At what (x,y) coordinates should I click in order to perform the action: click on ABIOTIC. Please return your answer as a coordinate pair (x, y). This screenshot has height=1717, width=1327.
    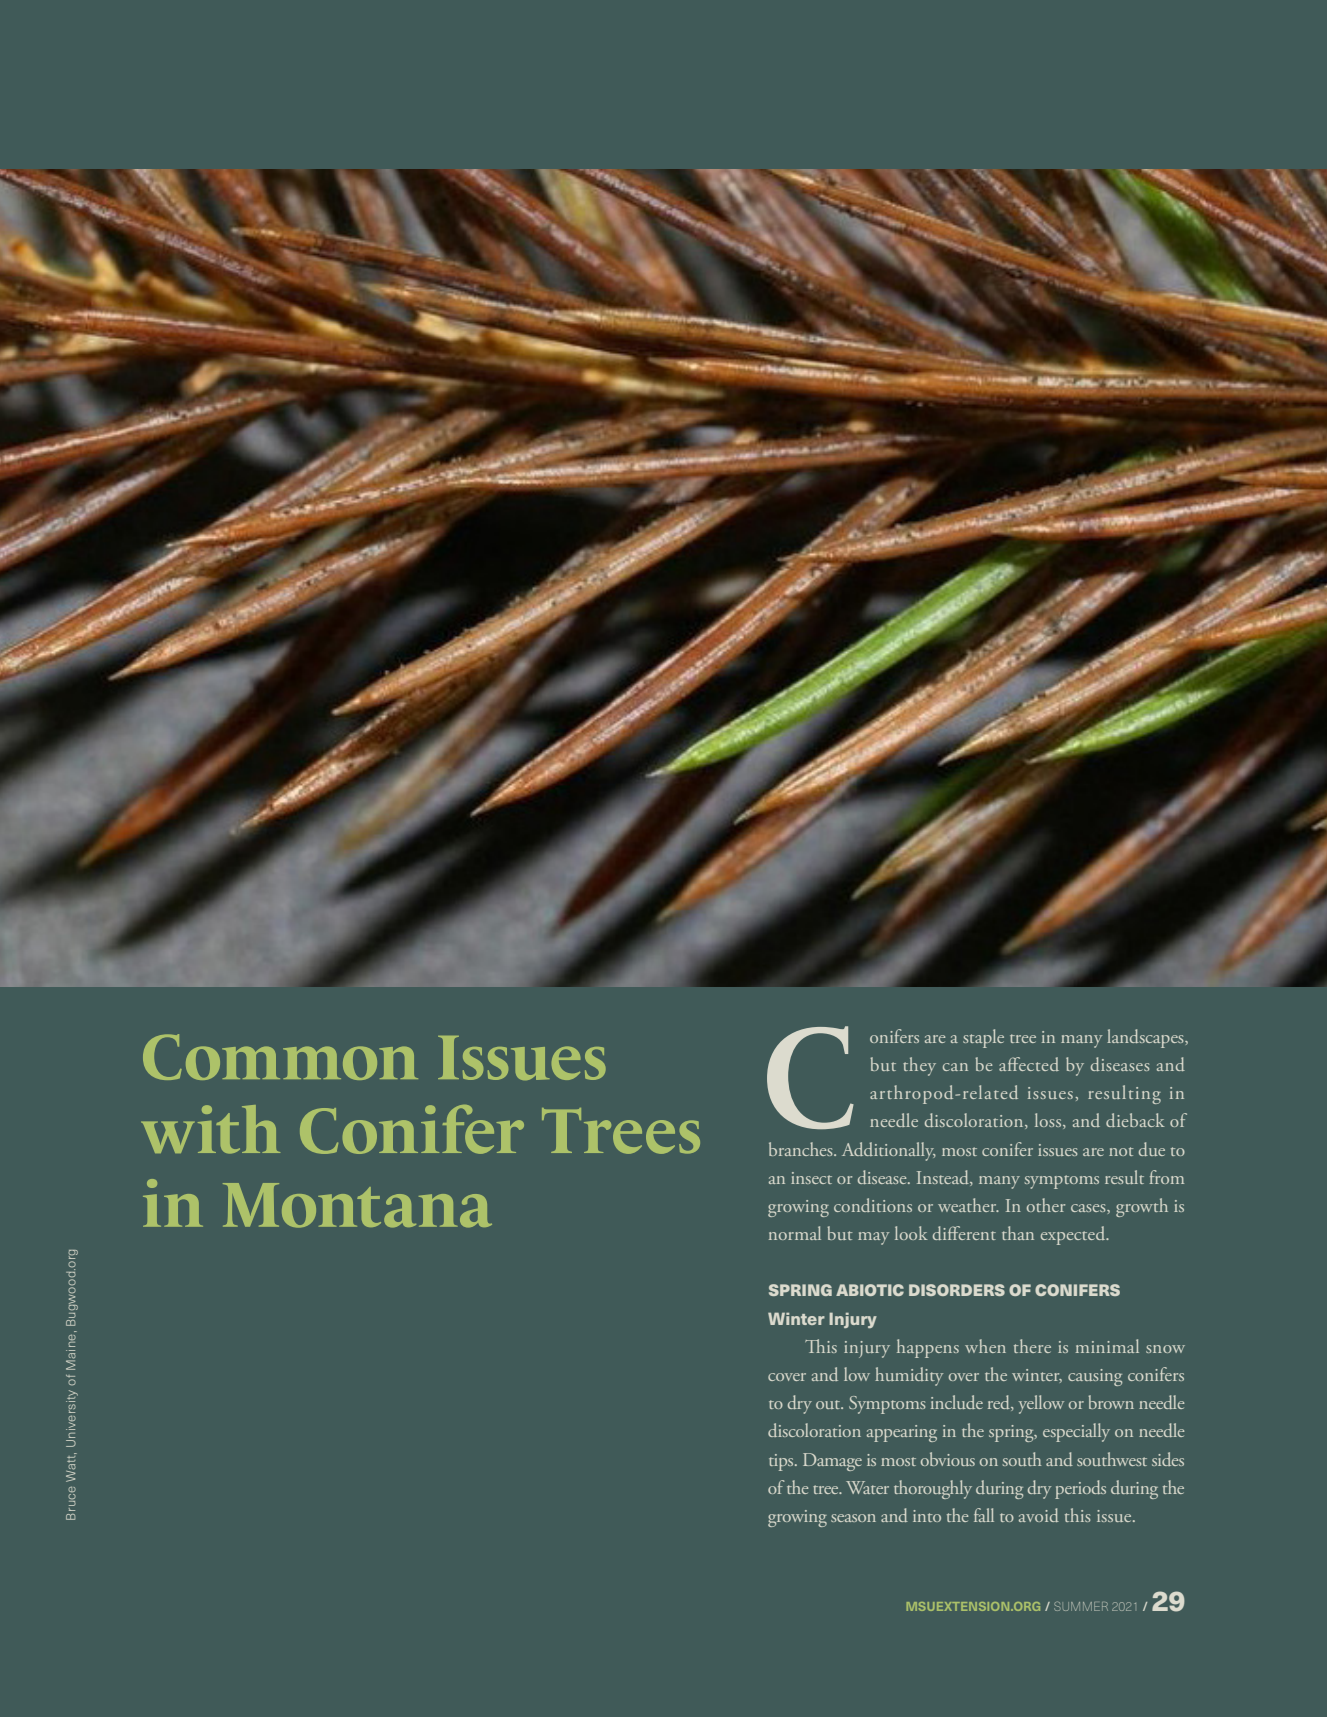
    Looking at the image, I should click on (870, 1290).
